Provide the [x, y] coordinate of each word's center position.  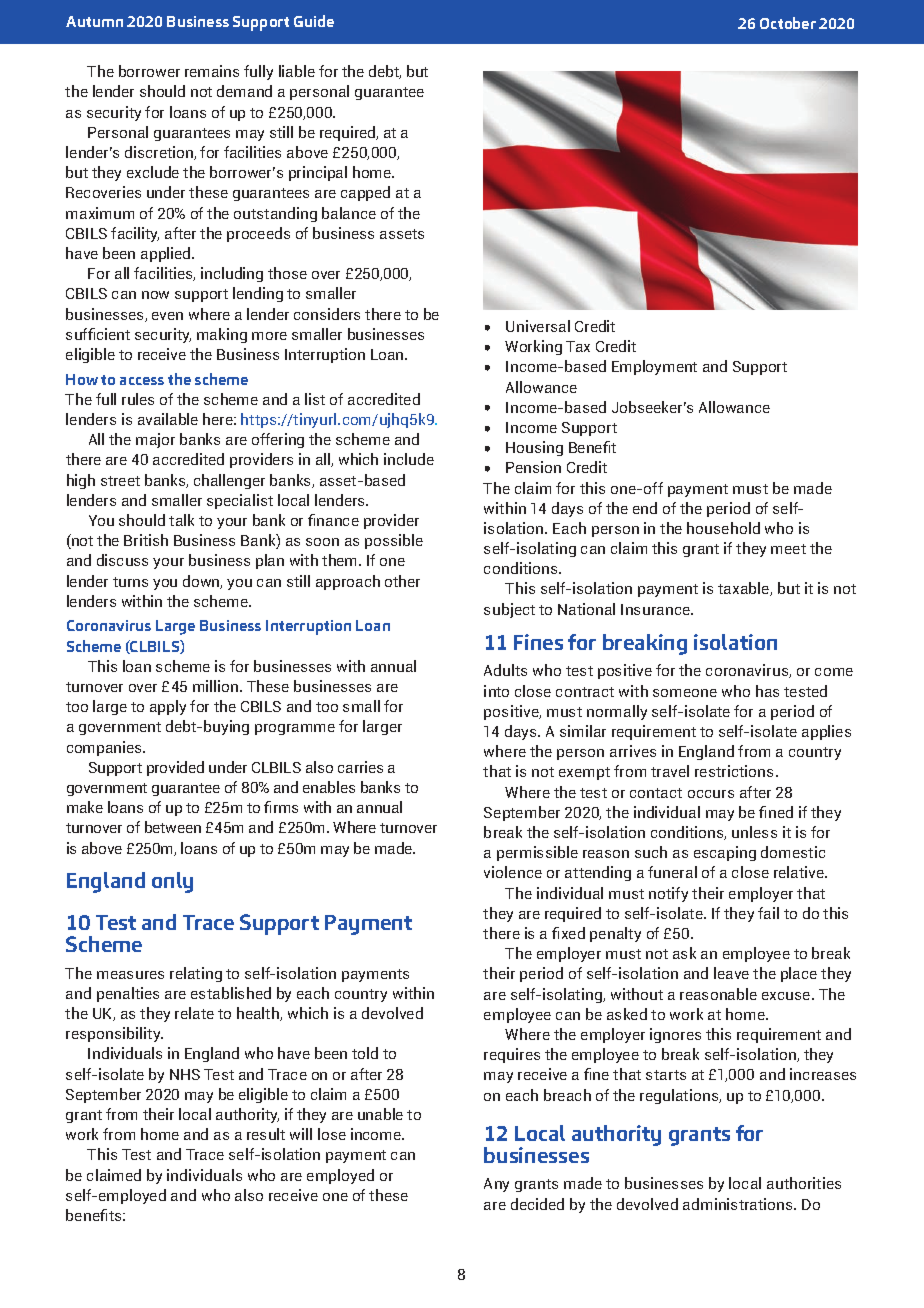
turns [130, 582]
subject [509, 610]
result [266, 1134]
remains [212, 71]
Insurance [656, 609]
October [788, 23]
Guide [314, 21]
